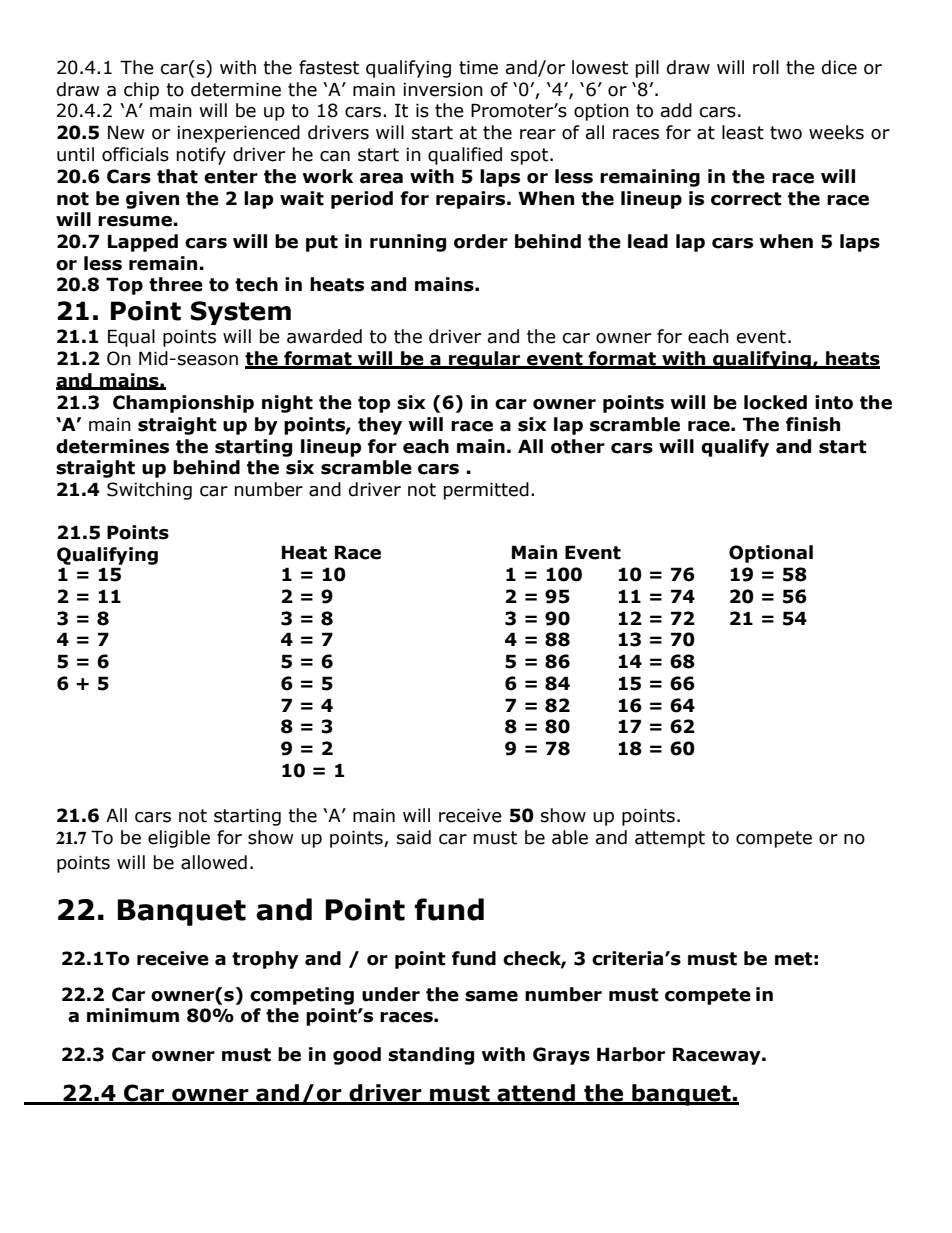 The height and width of the image is (1233, 952). What do you see at coordinates (141, 91) in the image?
I see `chip` at bounding box center [141, 91].
